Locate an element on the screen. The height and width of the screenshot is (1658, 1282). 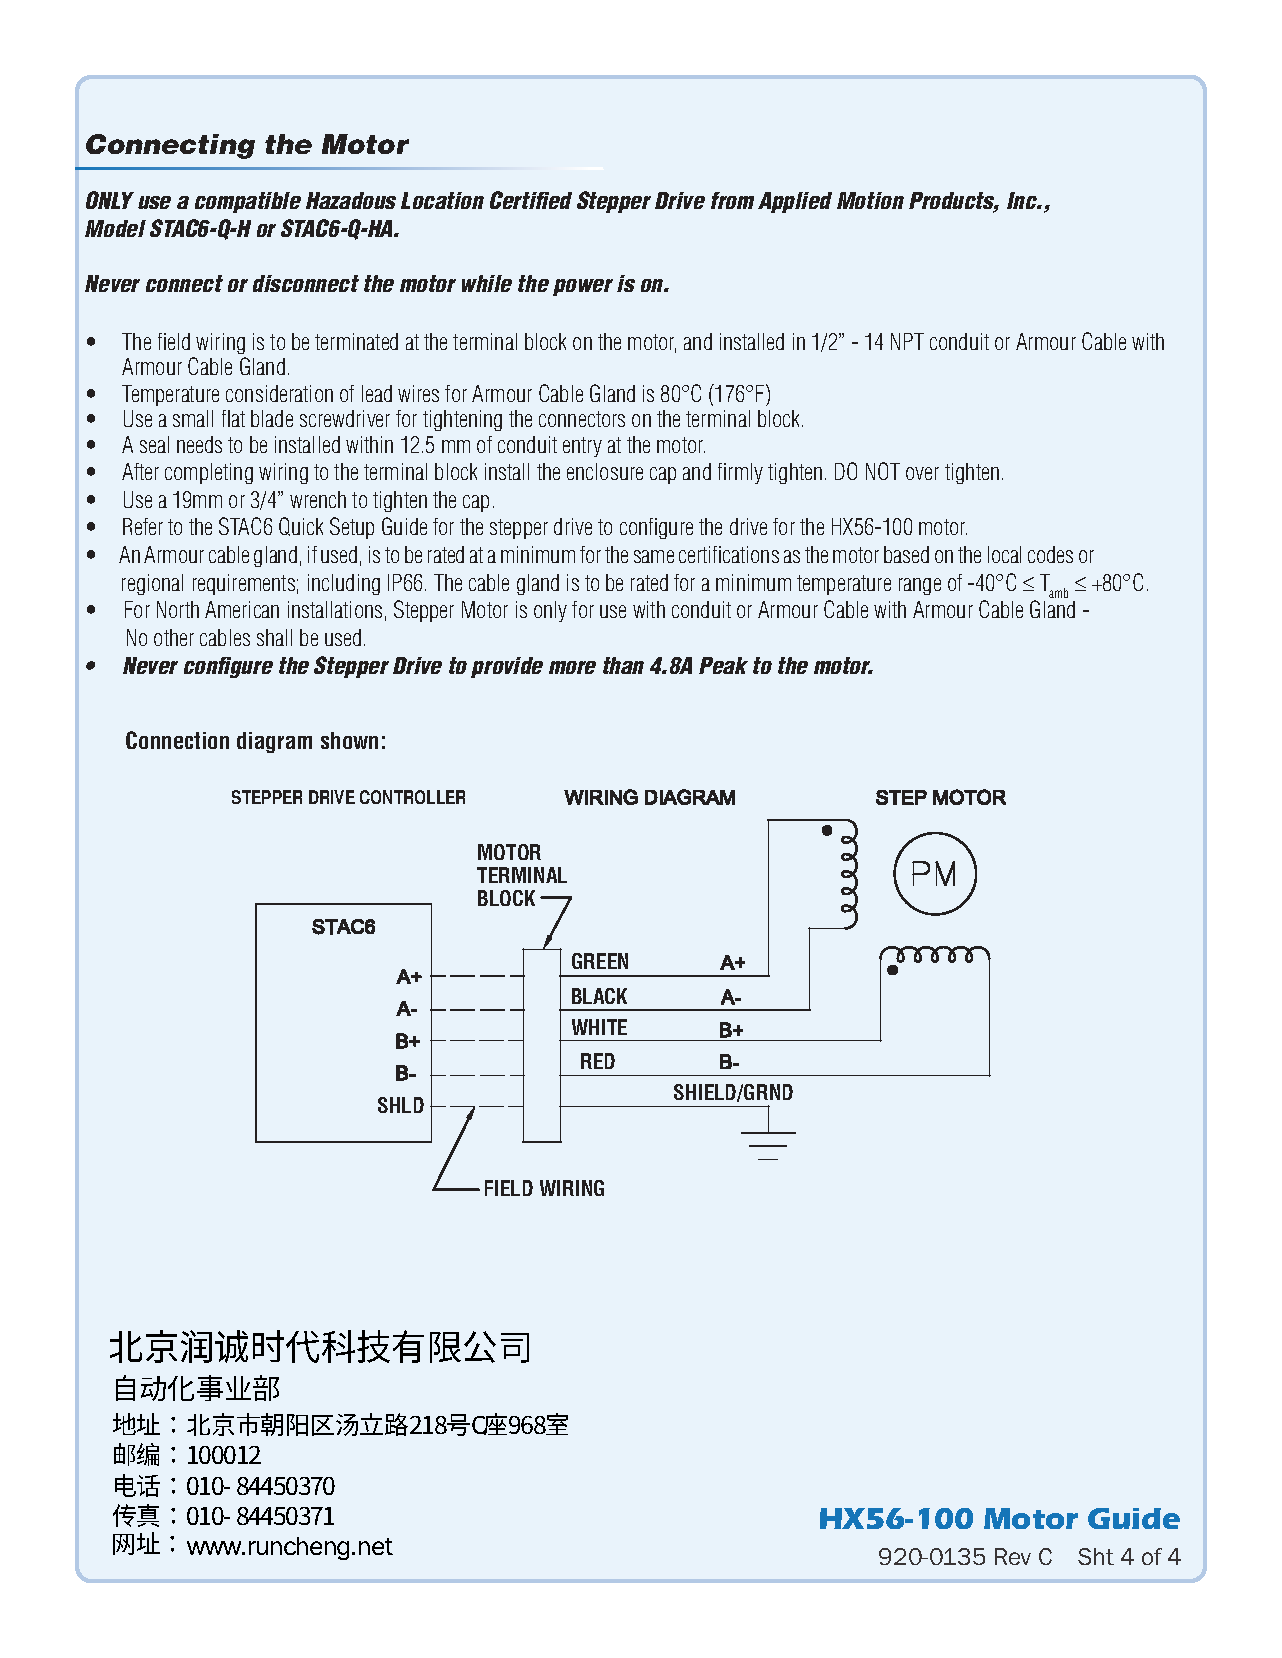
Motion is located at coordinates (870, 200).
